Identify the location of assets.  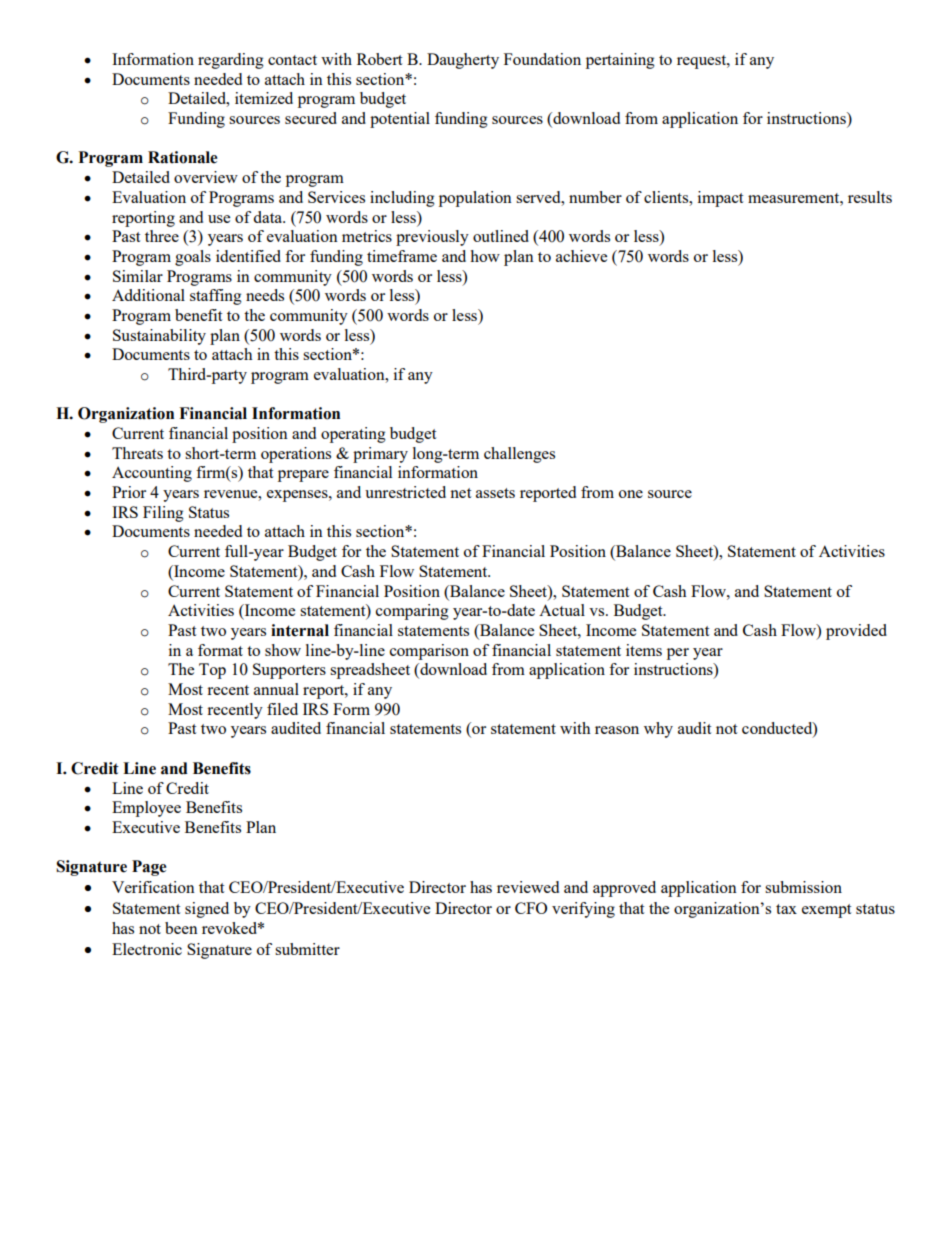
(495, 493).
